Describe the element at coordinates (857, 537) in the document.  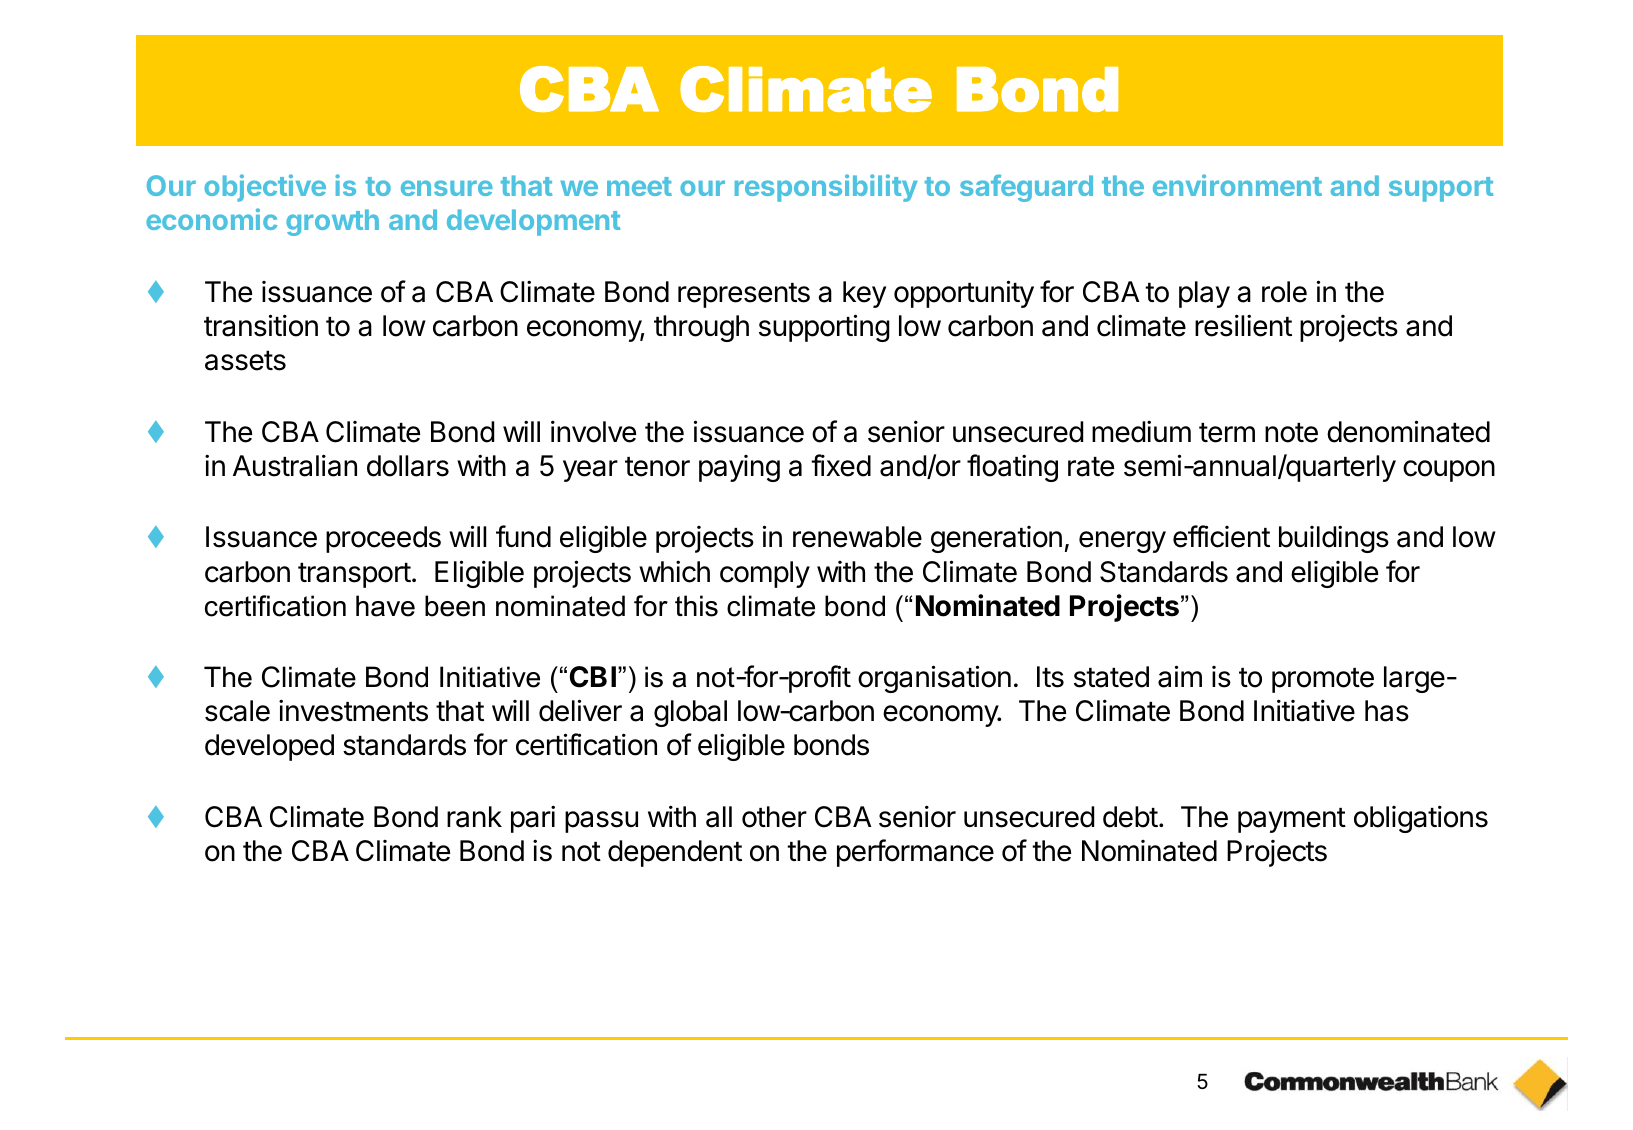
I see `renewable` at that location.
